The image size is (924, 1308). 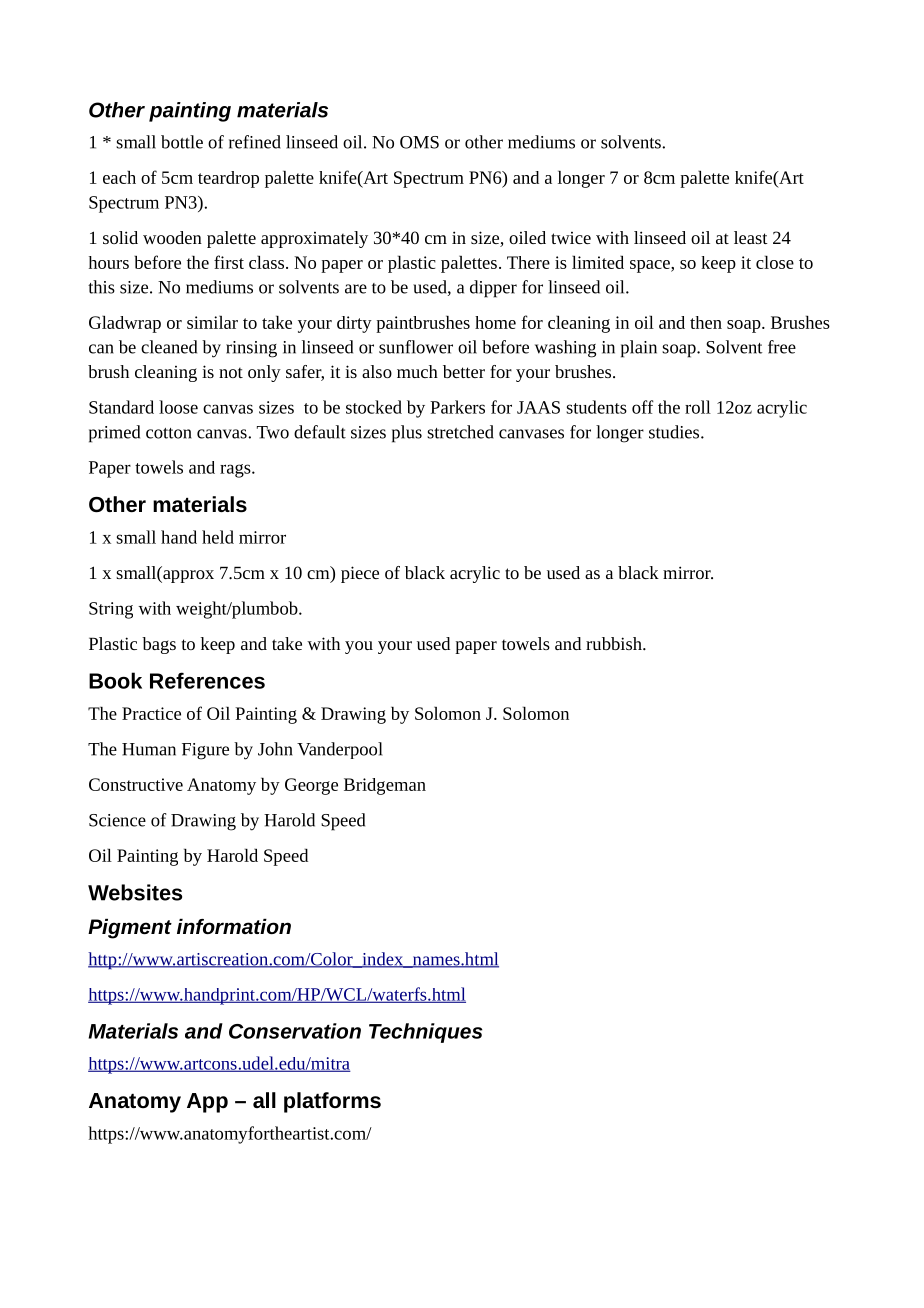 I want to click on rubbish, so click(x=615, y=643).
